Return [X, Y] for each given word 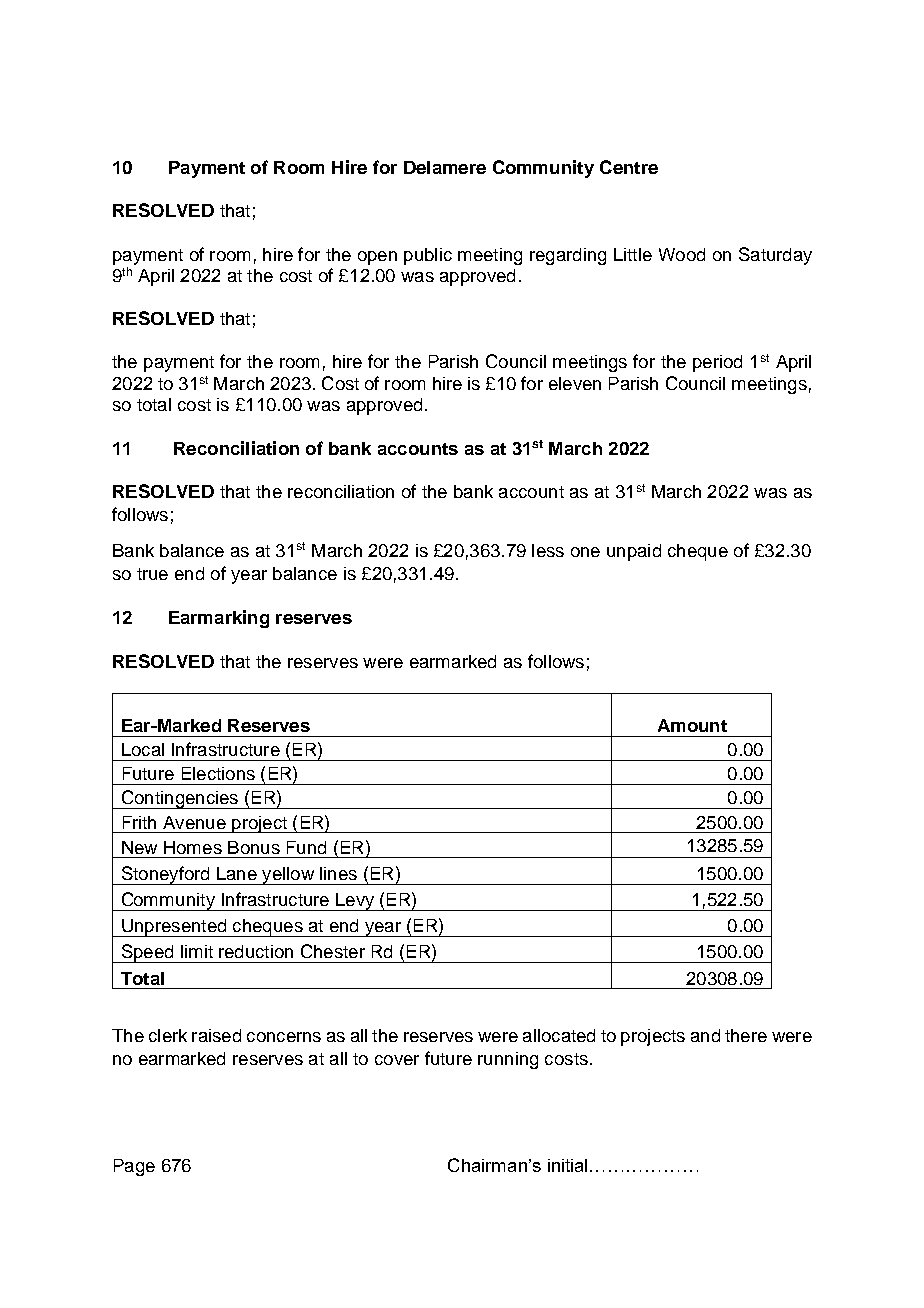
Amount [692, 725]
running [508, 1060]
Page [134, 1167]
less [548, 550]
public [428, 256]
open [377, 258]
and [705, 1035]
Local [143, 749]
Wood [682, 254]
